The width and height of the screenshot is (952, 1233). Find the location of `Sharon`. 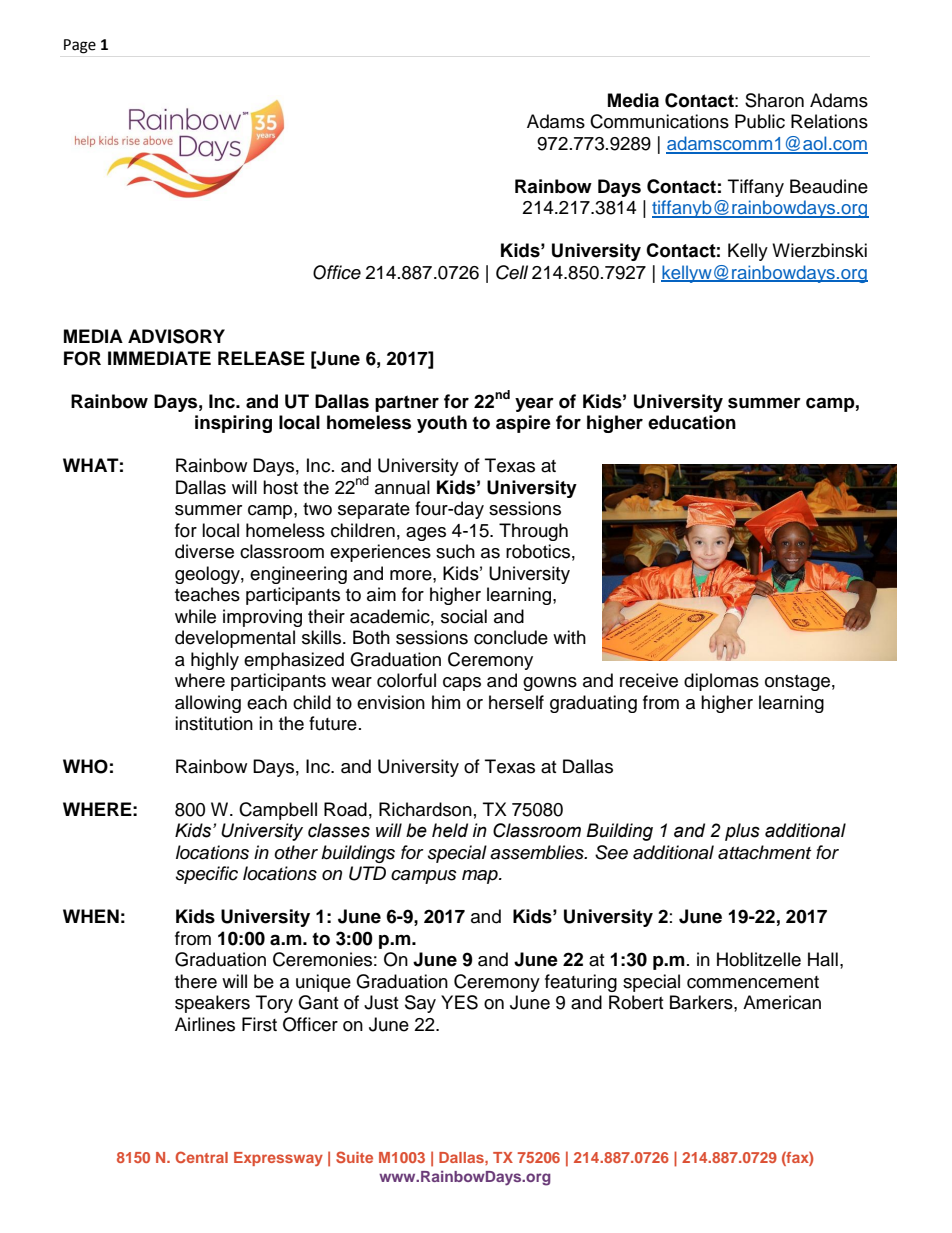

Sharon is located at coordinates (774, 100).
